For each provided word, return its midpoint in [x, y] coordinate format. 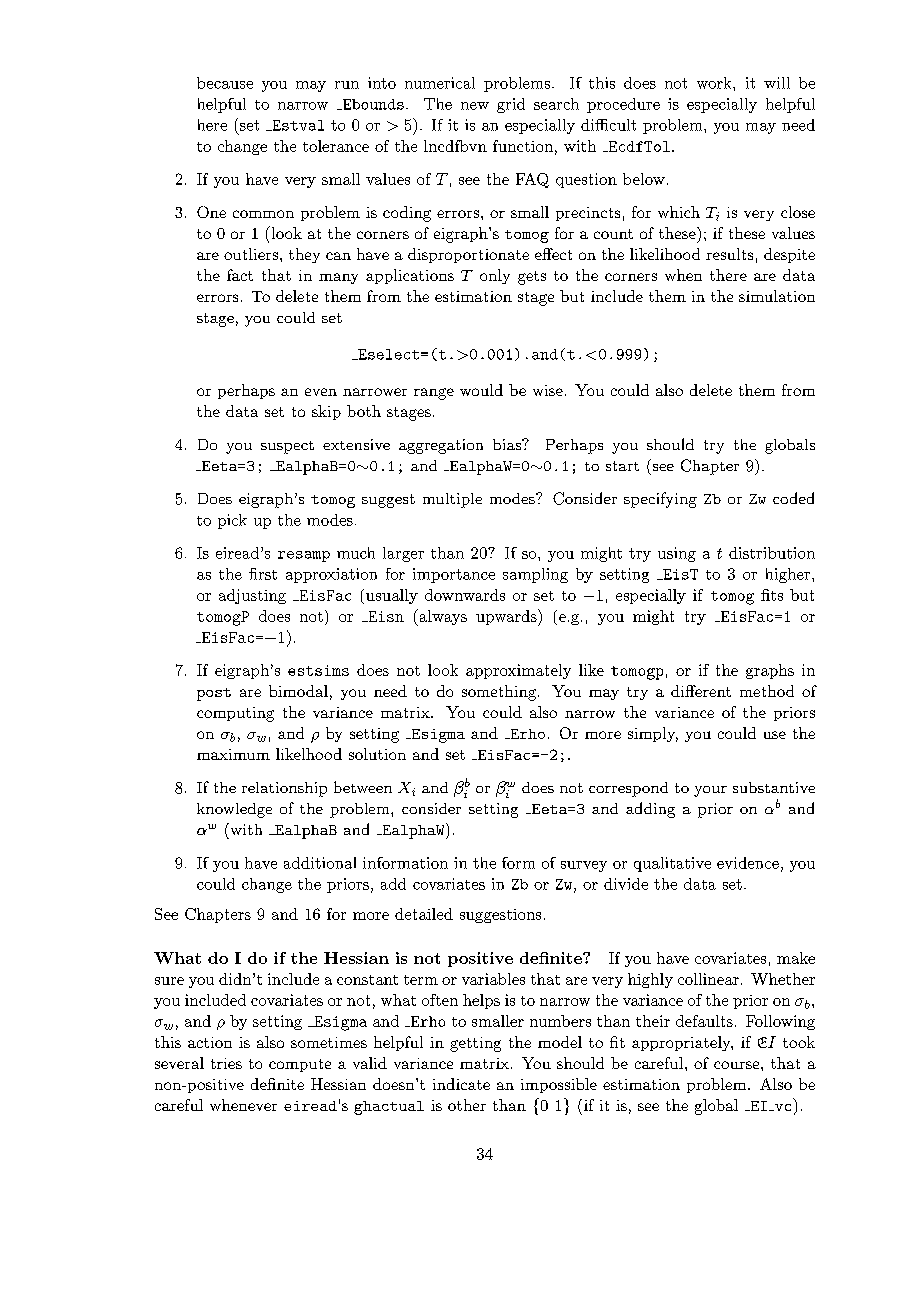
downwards [465, 595]
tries [226, 1063]
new [475, 106]
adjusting [252, 596]
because [225, 83]
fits [772, 595]
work [715, 83]
